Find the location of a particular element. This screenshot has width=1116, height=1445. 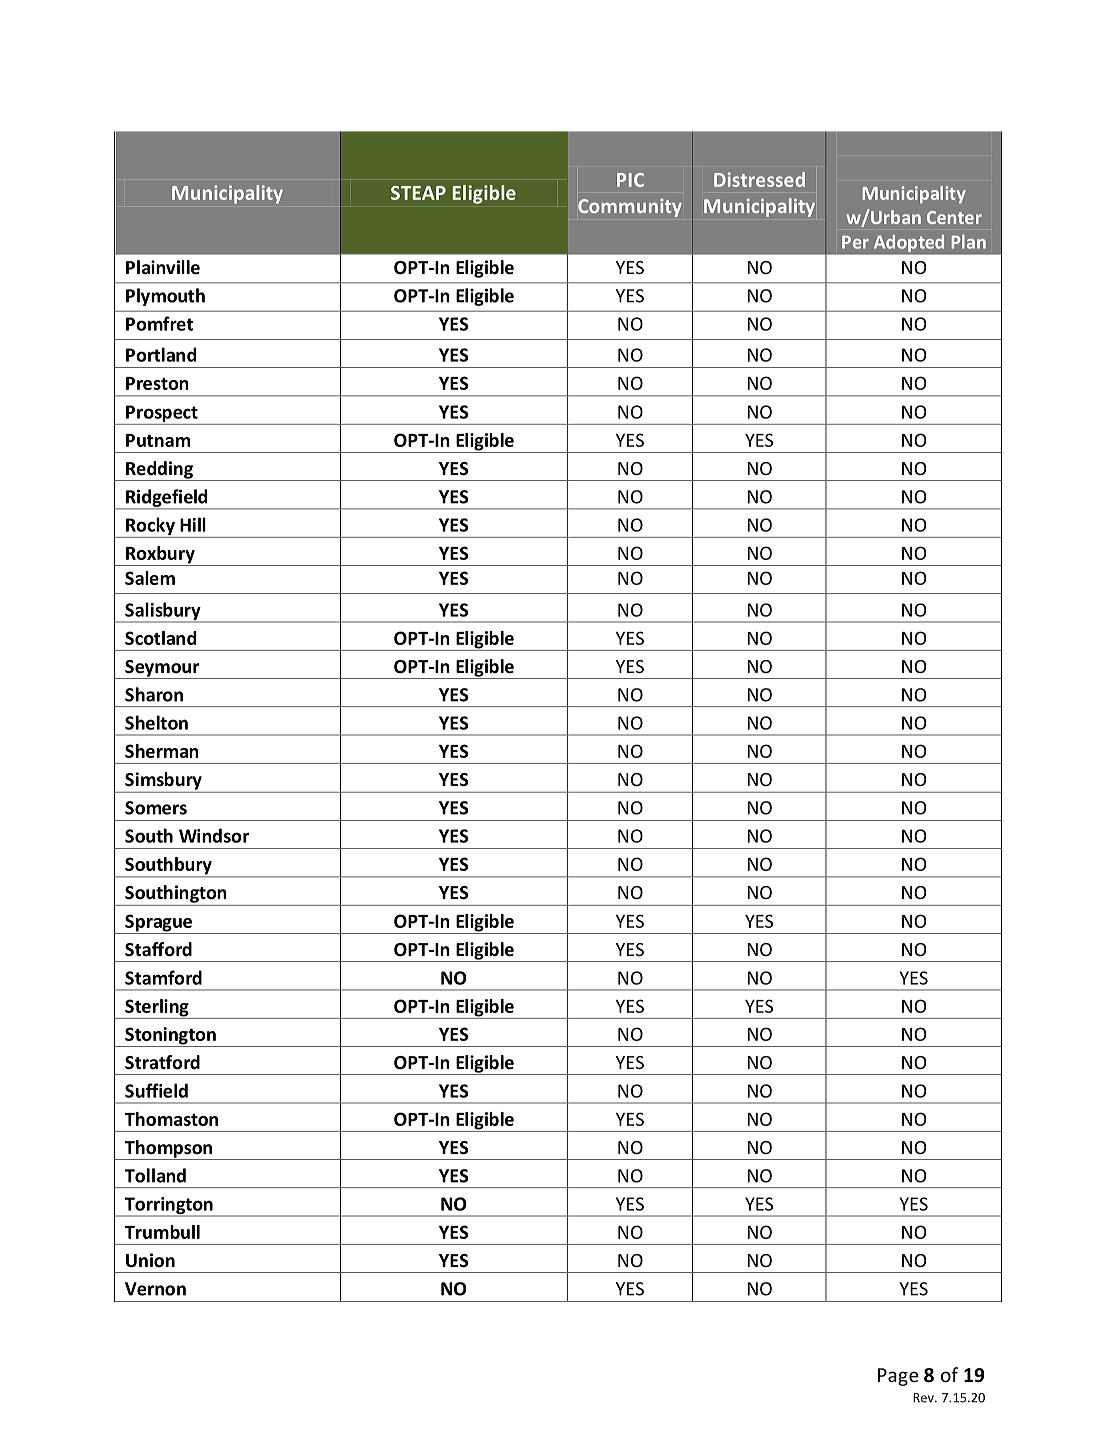

Per is located at coordinates (855, 242).
